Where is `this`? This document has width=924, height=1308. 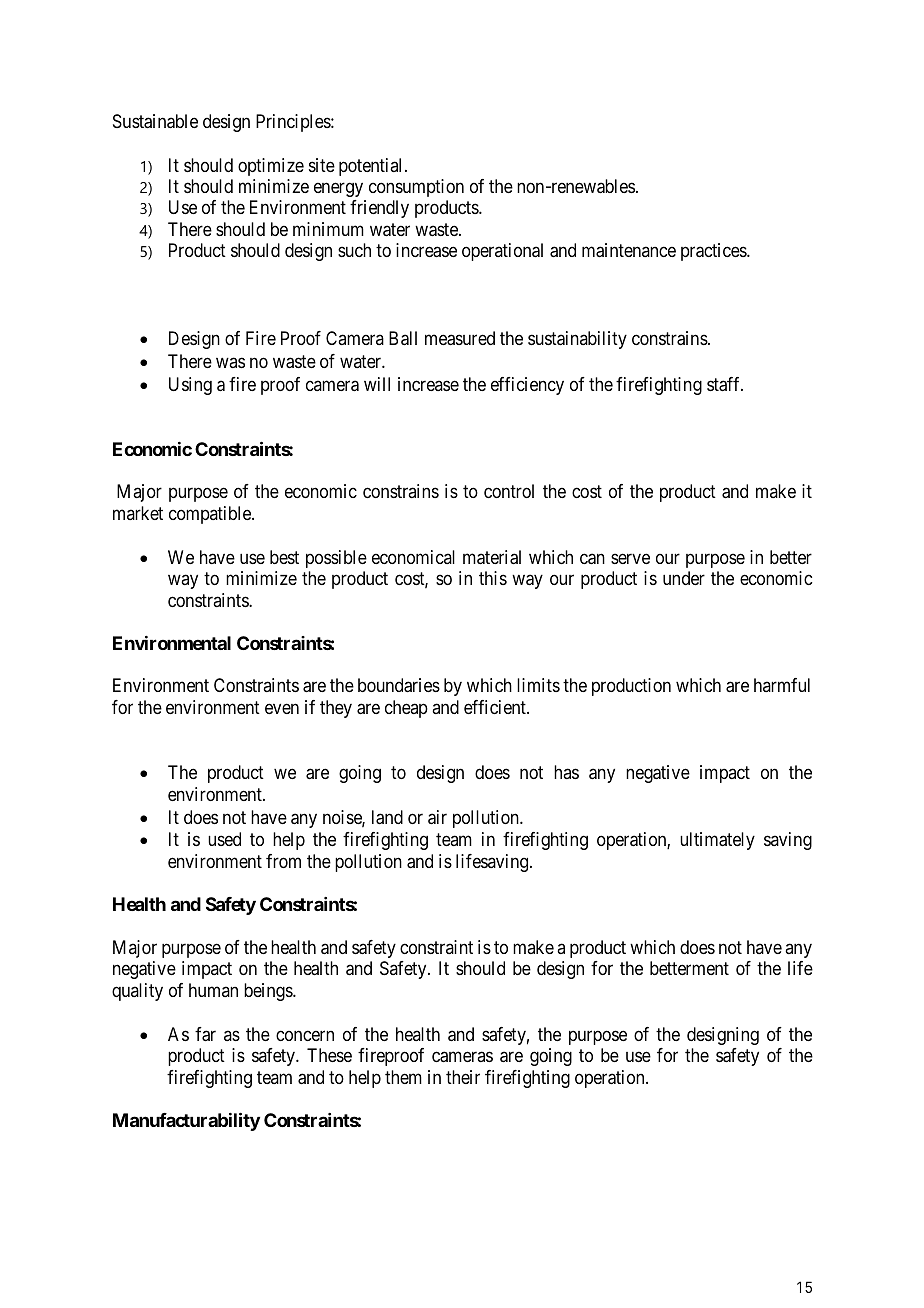
this is located at coordinates (493, 578).
